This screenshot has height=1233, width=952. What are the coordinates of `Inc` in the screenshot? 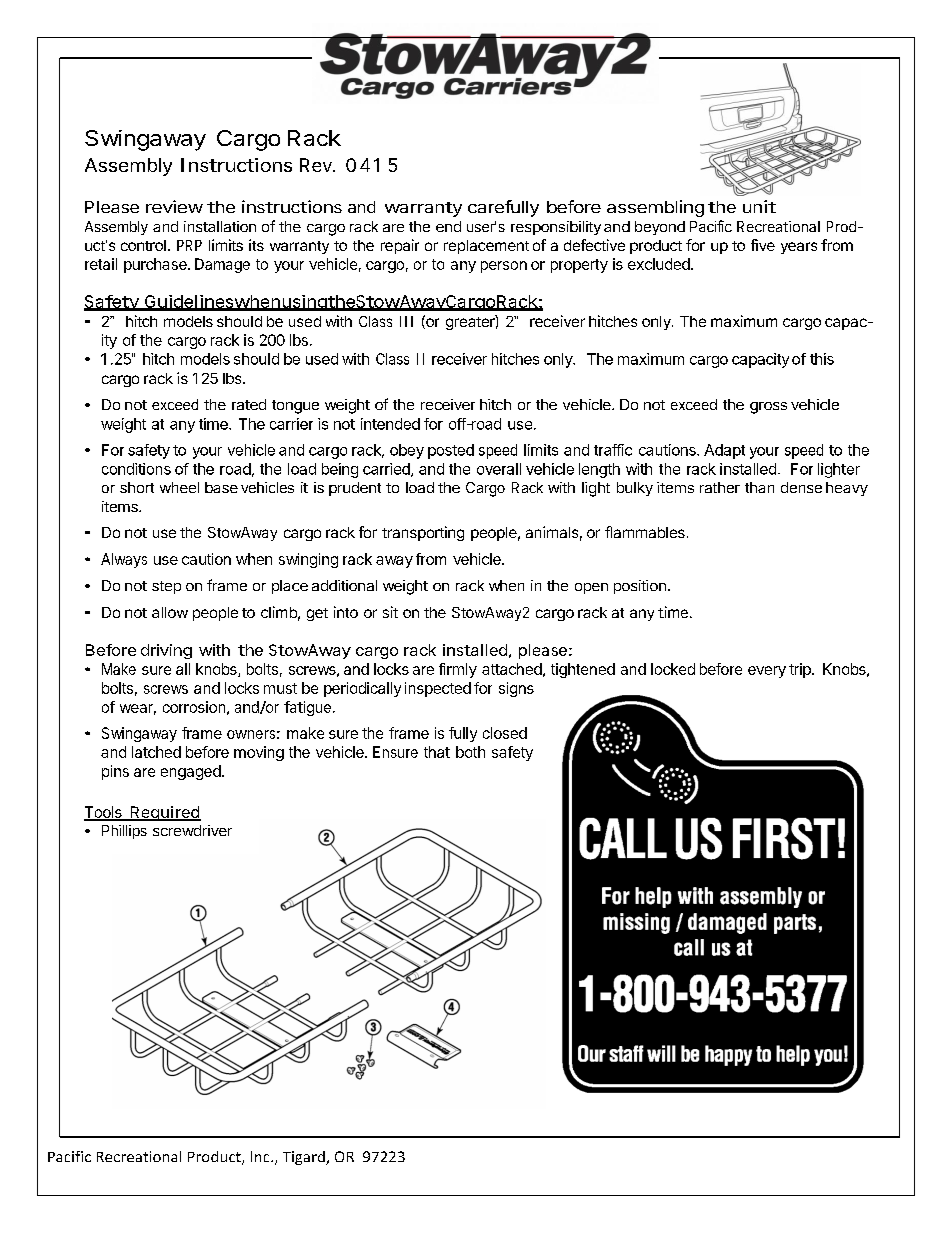 It's located at (261, 1156).
